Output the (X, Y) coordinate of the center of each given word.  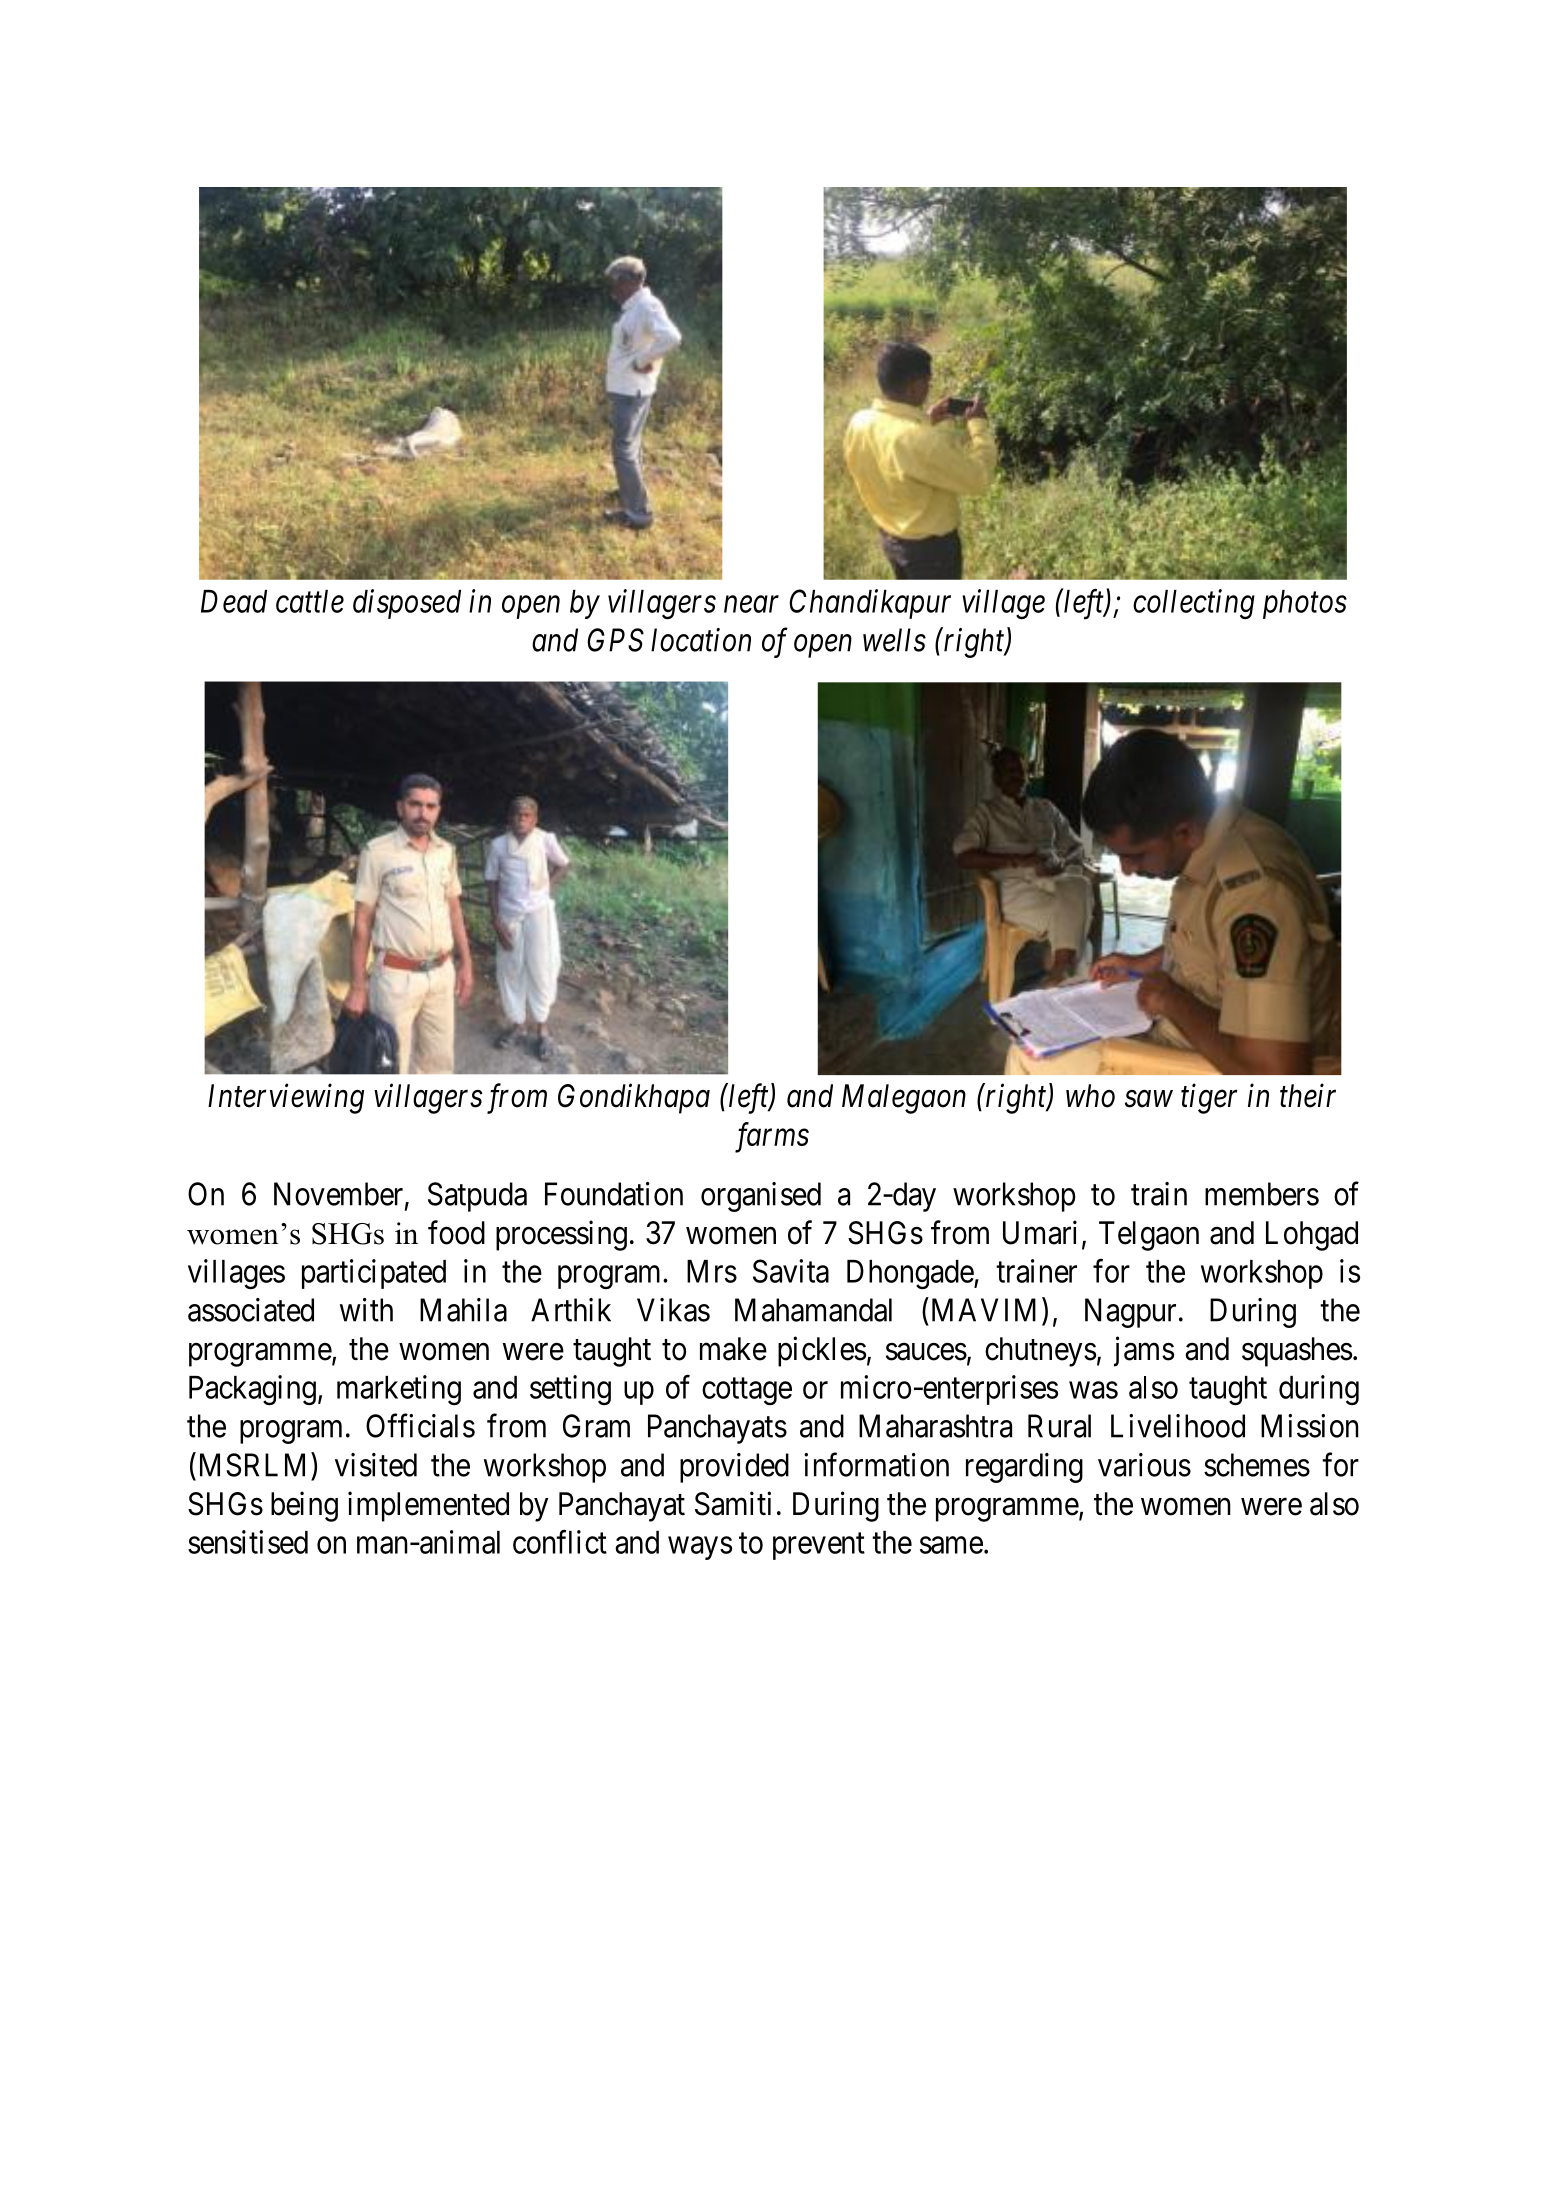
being (304, 1506)
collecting (1194, 604)
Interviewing (286, 1099)
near (751, 604)
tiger (1209, 1099)
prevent (819, 1546)
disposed (407, 604)
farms (772, 1137)
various (1144, 1465)
